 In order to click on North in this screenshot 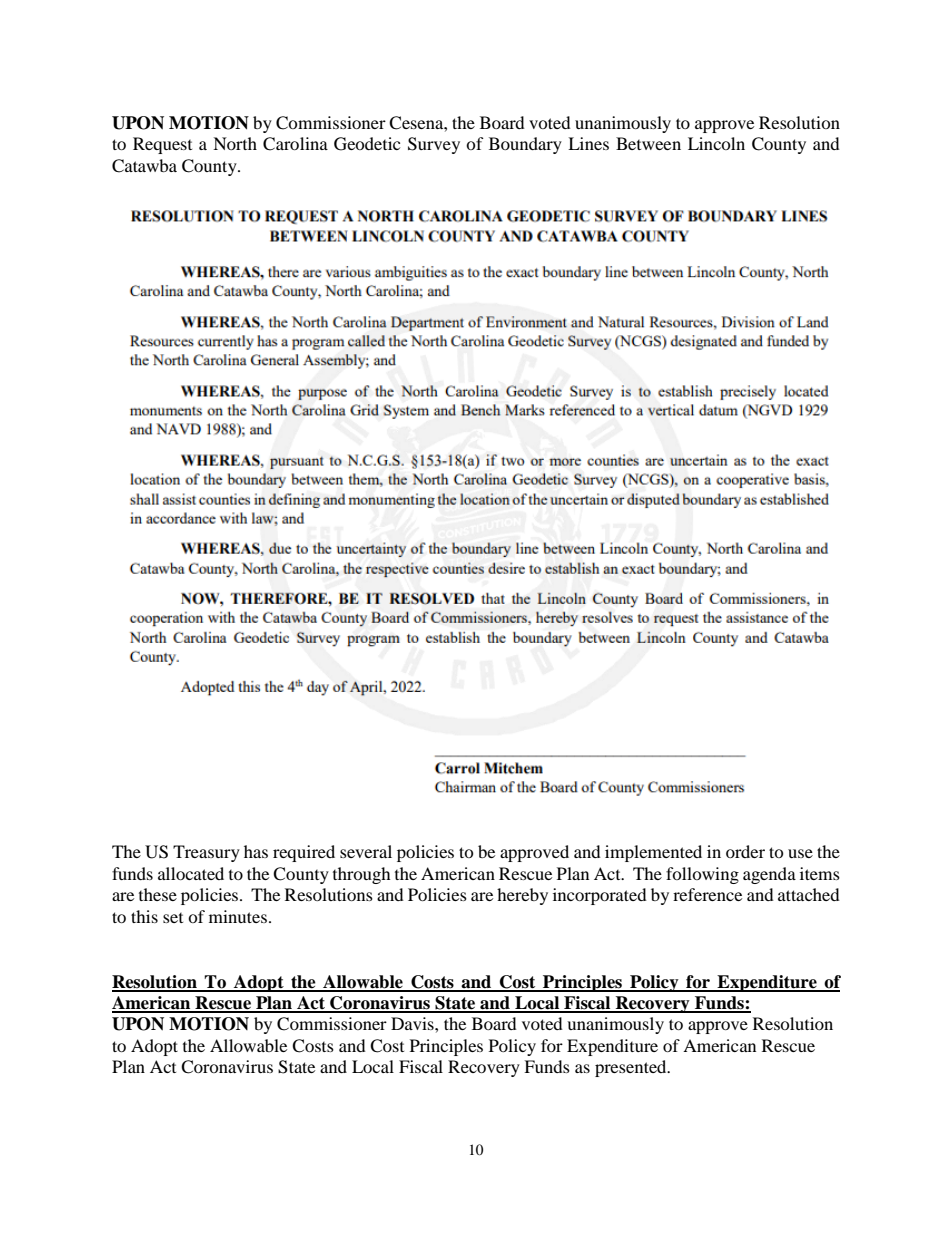, I will do `click(235, 143)`.
